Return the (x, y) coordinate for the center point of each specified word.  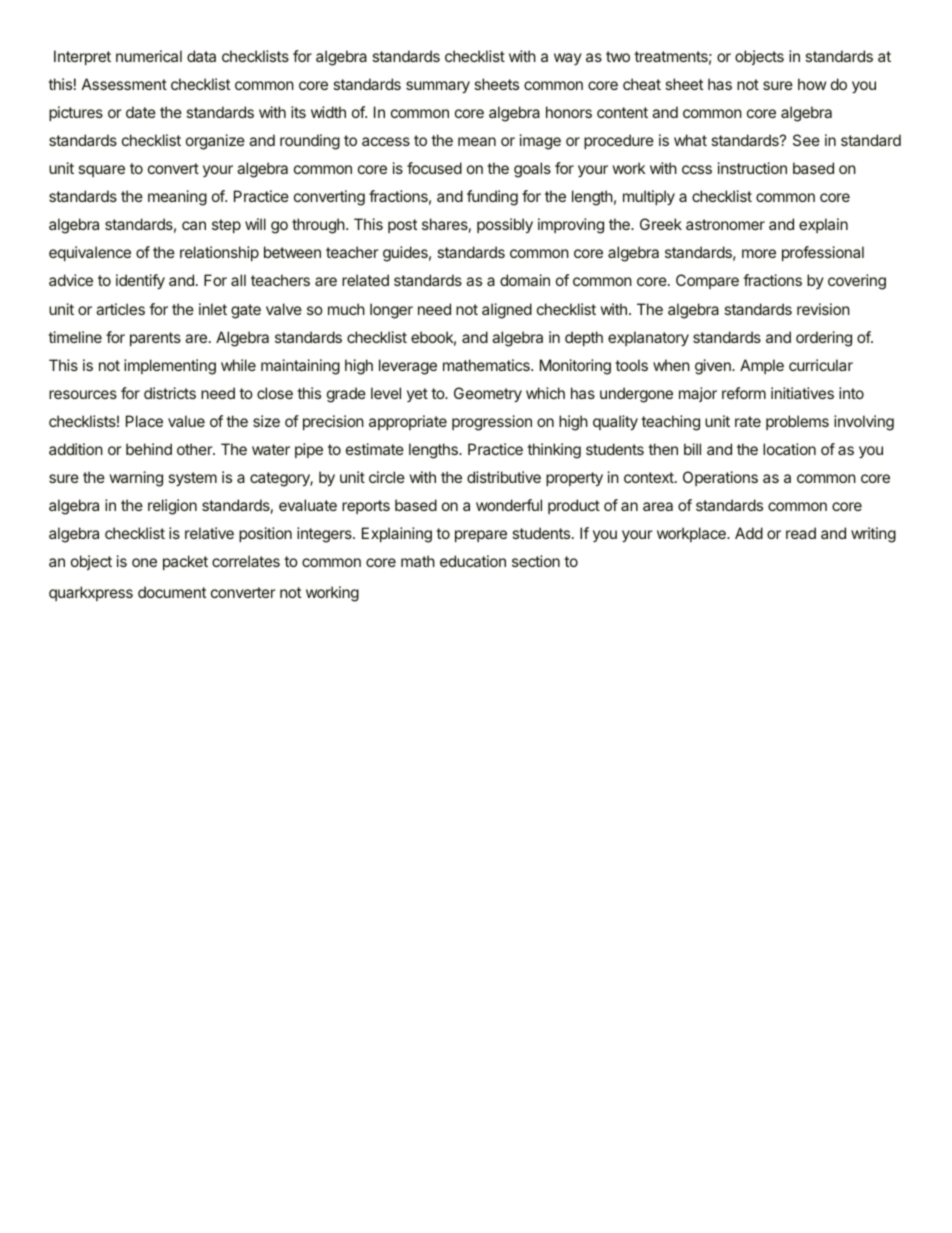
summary (438, 87)
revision (823, 309)
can (194, 225)
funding (492, 198)
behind (149, 449)
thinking (554, 451)
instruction (752, 168)
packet (185, 562)
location (789, 449)
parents (155, 339)
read (801, 533)
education (473, 561)
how (812, 84)
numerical (149, 56)
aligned (507, 311)
